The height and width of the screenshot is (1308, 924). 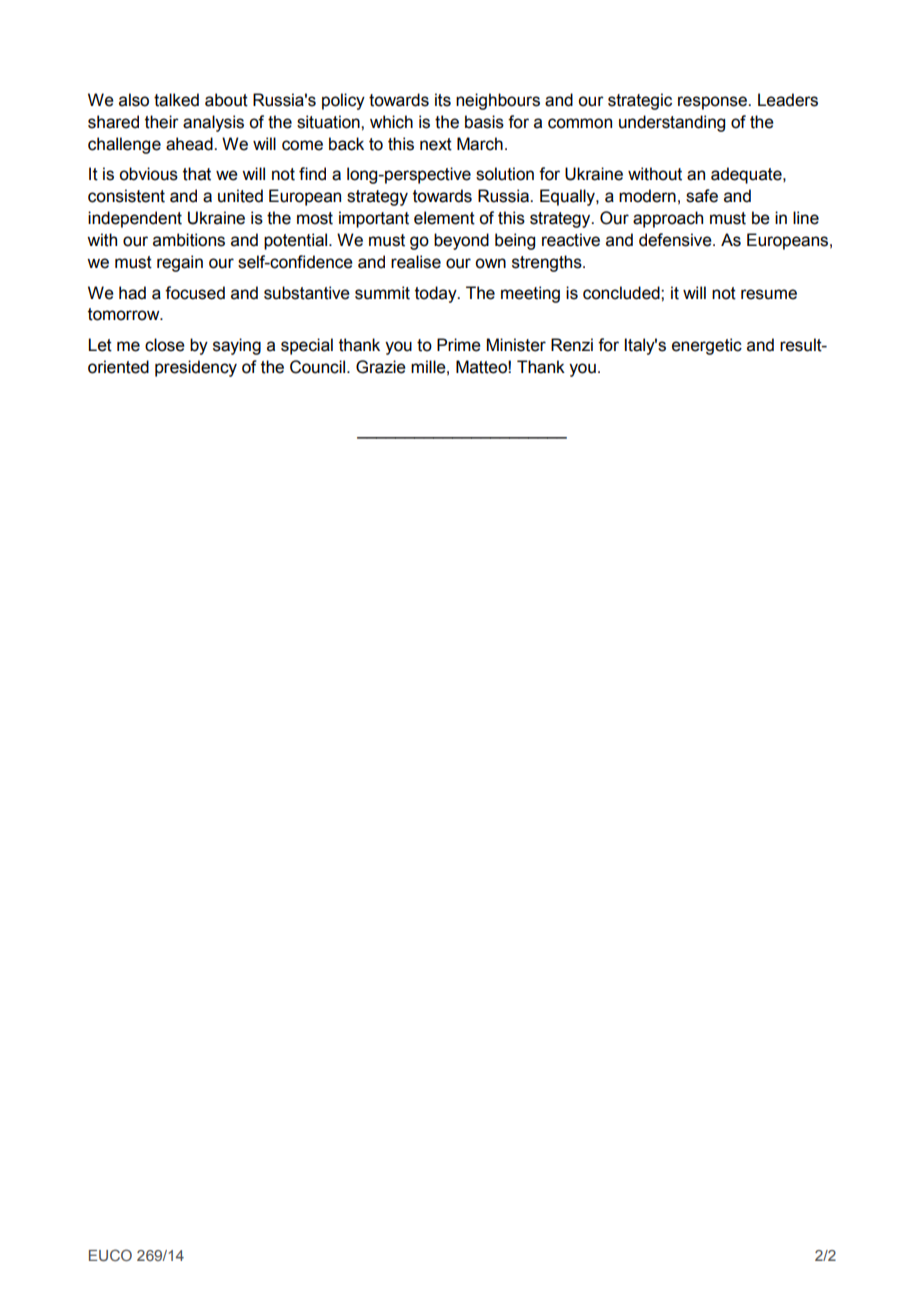 I want to click on energetic, so click(x=707, y=346).
